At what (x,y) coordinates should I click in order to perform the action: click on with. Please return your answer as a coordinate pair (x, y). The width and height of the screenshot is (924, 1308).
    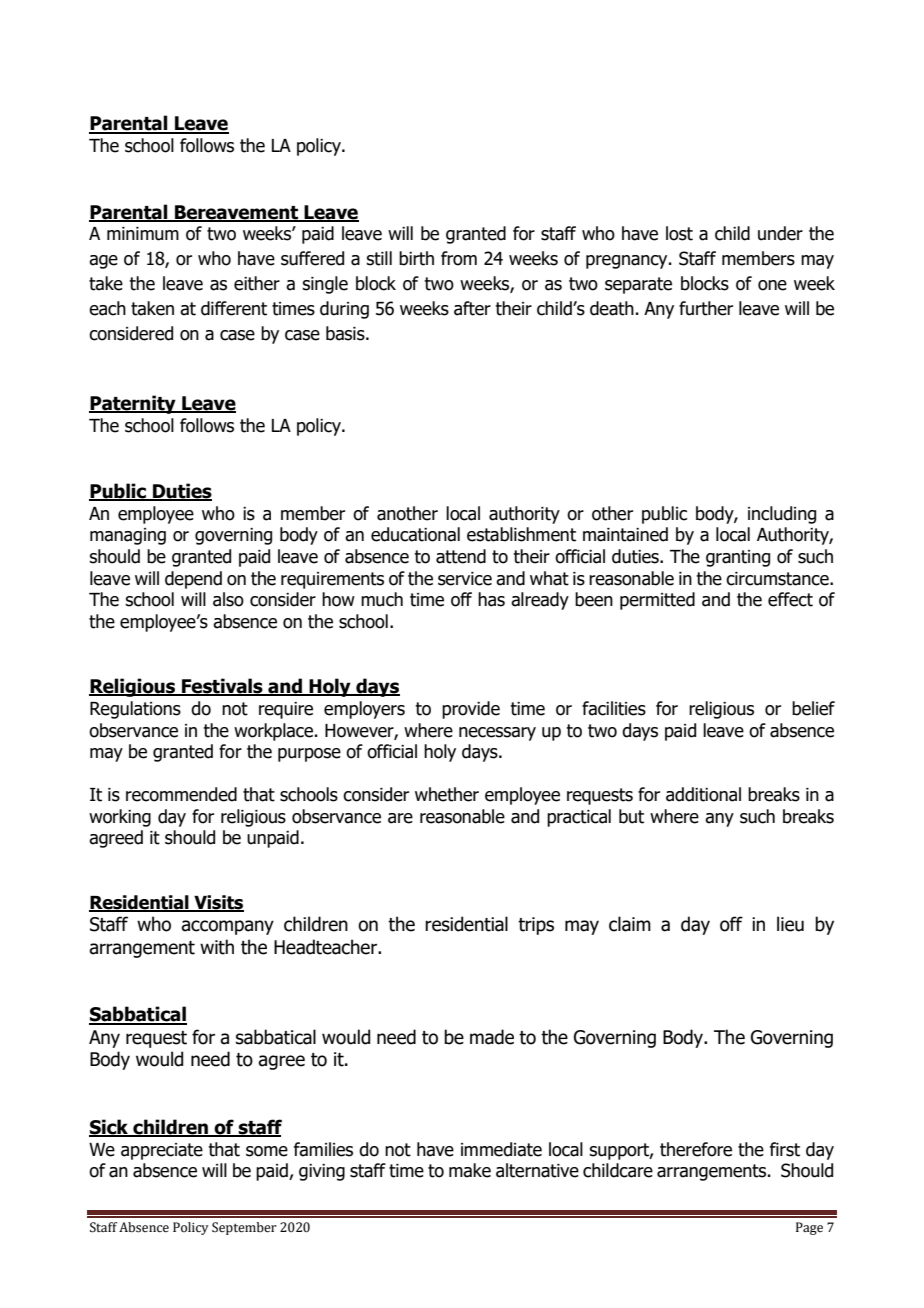
    Looking at the image, I should click on (217, 947).
